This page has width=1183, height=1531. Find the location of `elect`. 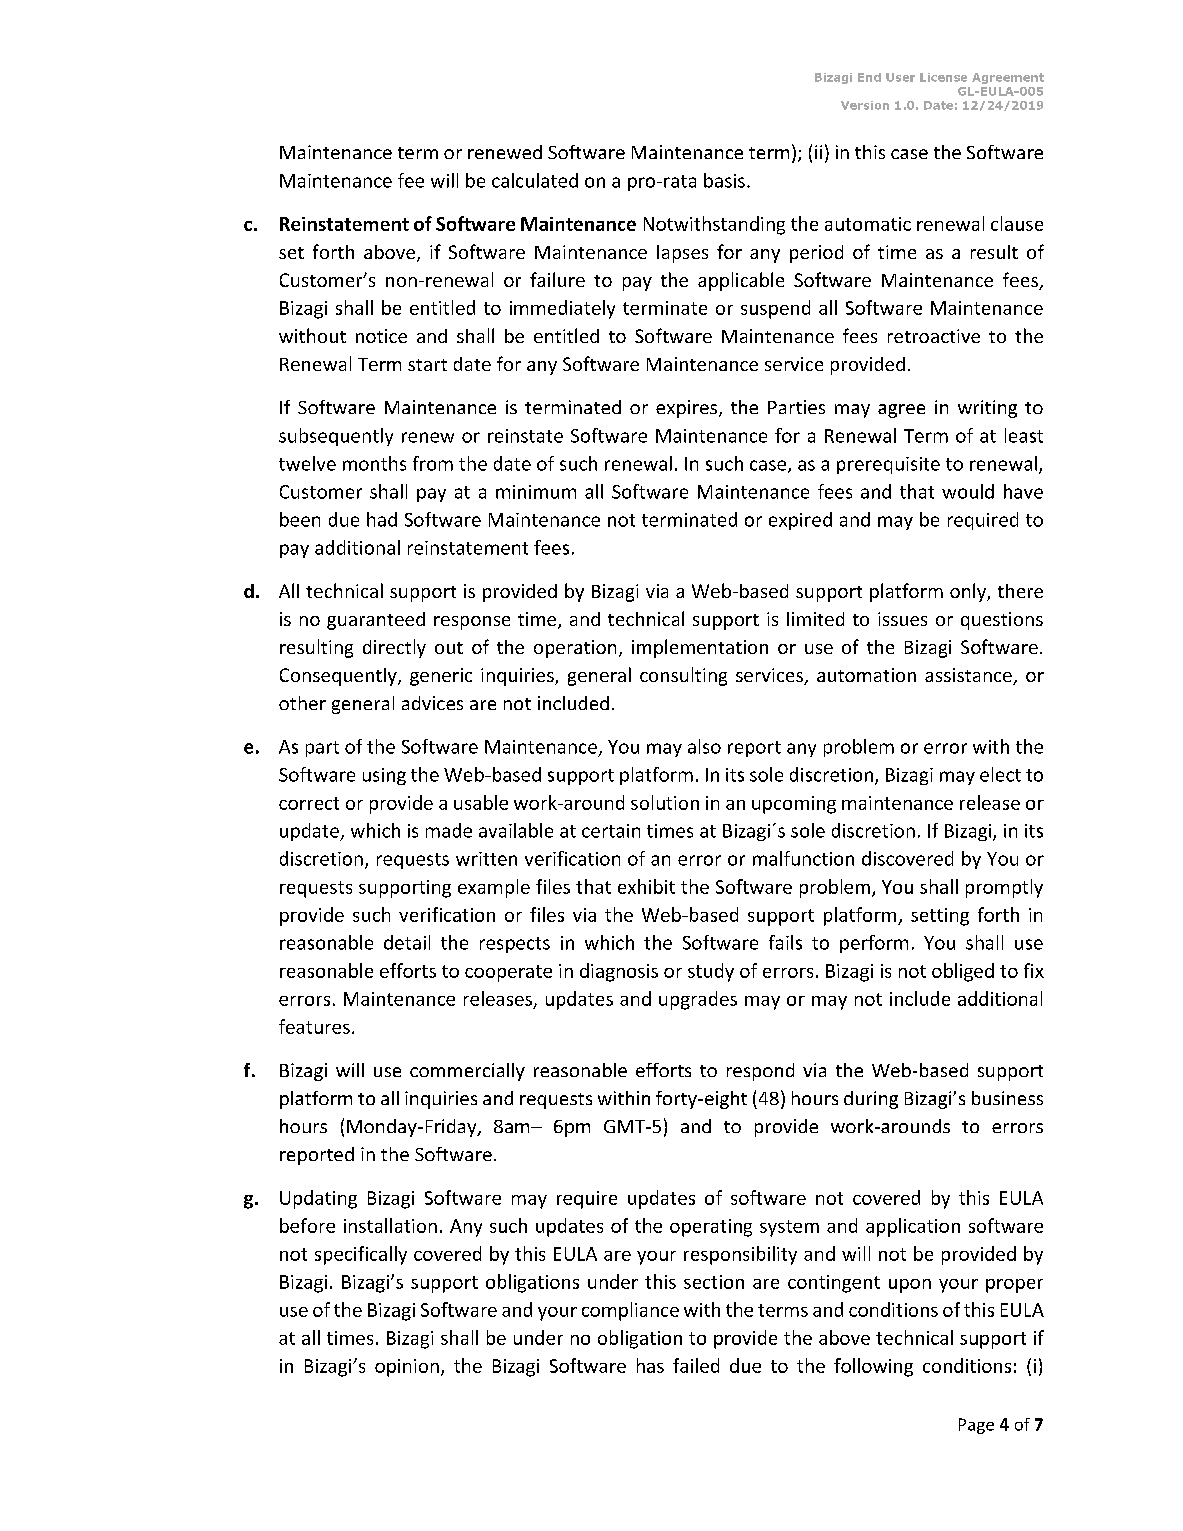

elect is located at coordinates (1000, 774).
